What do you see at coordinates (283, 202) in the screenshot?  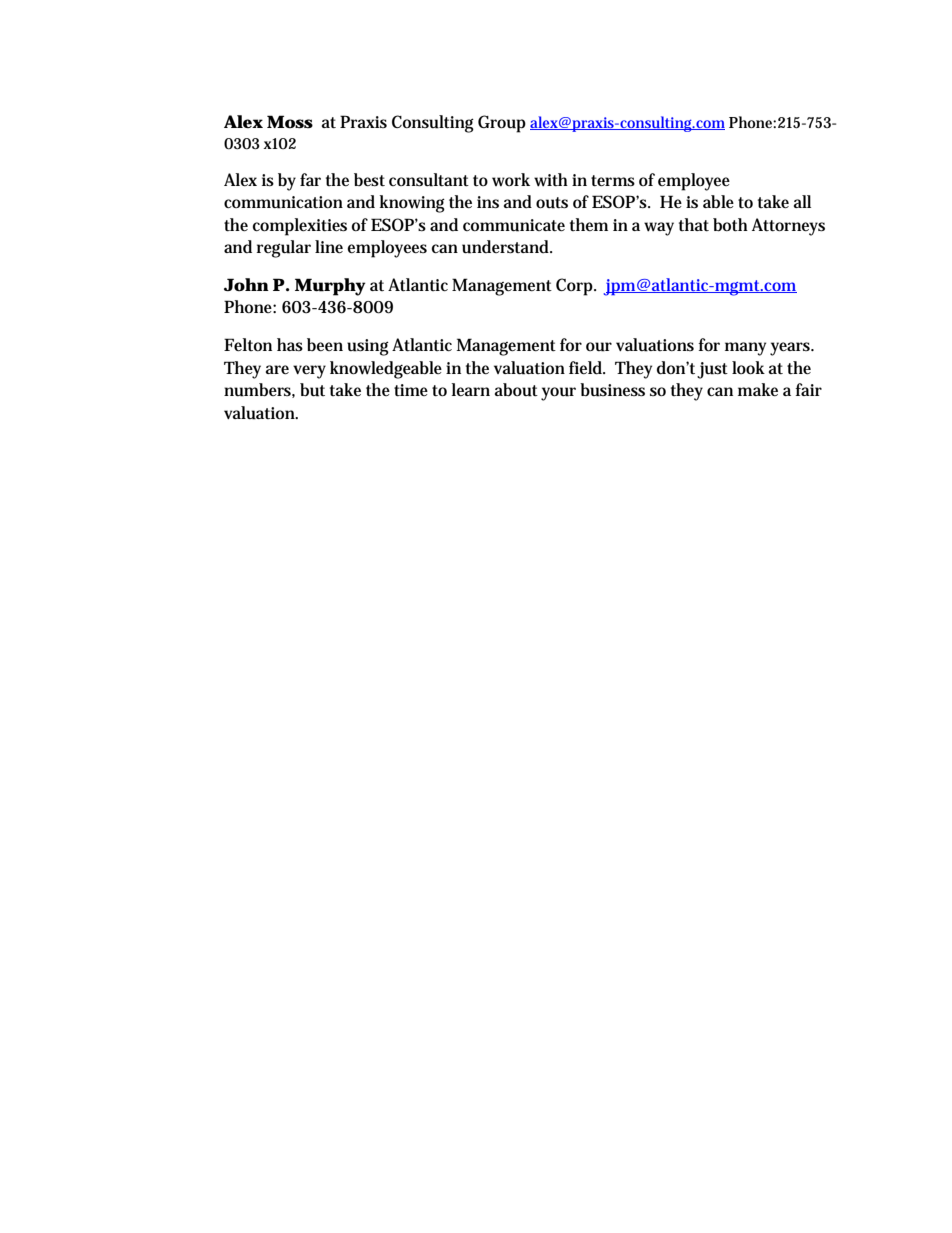 I see `communication` at bounding box center [283, 202].
